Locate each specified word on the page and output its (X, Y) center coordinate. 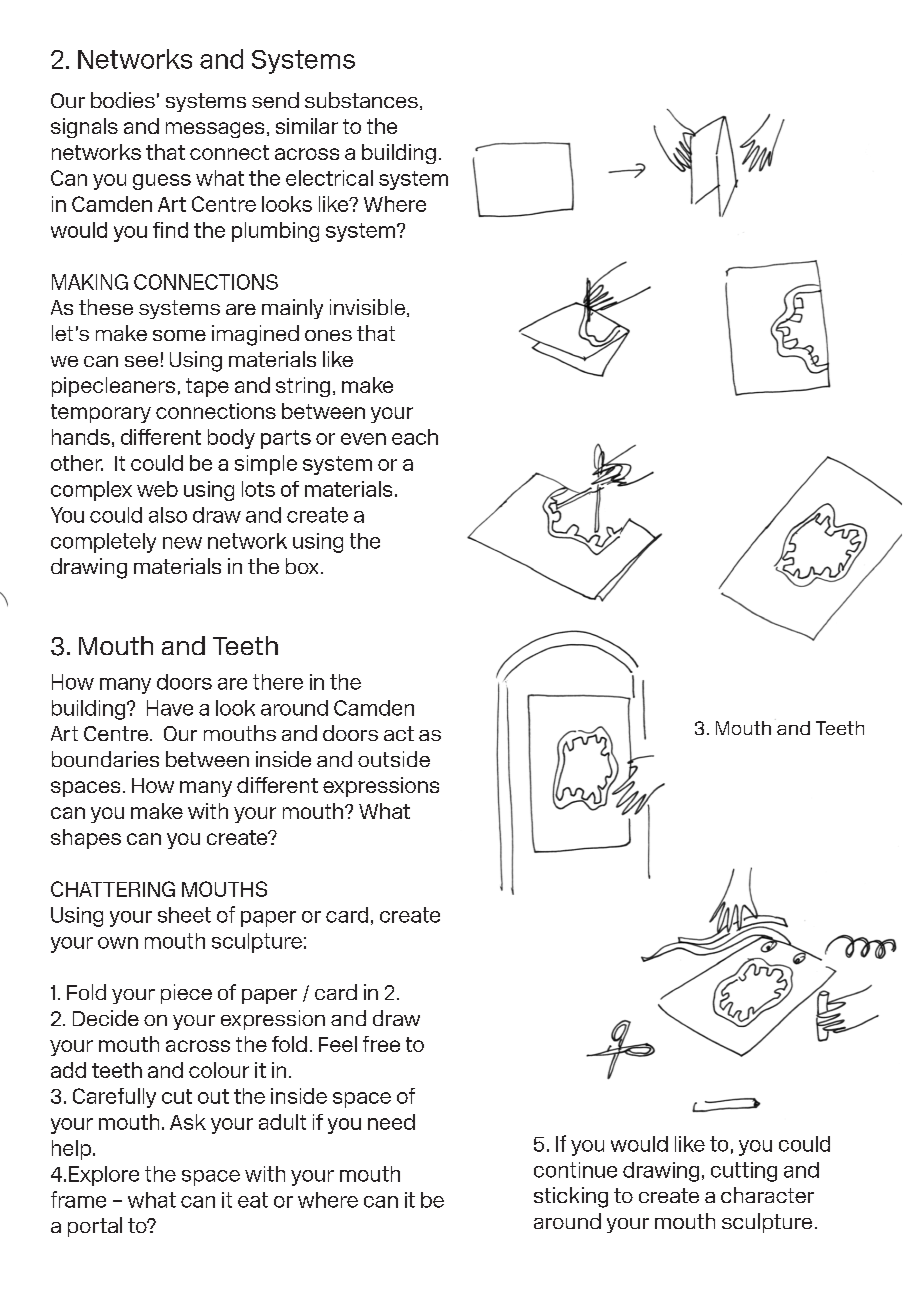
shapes (86, 839)
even (363, 439)
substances (361, 100)
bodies (123, 100)
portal (95, 1227)
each (415, 437)
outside (394, 759)
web (157, 489)
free (381, 1044)
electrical (329, 178)
